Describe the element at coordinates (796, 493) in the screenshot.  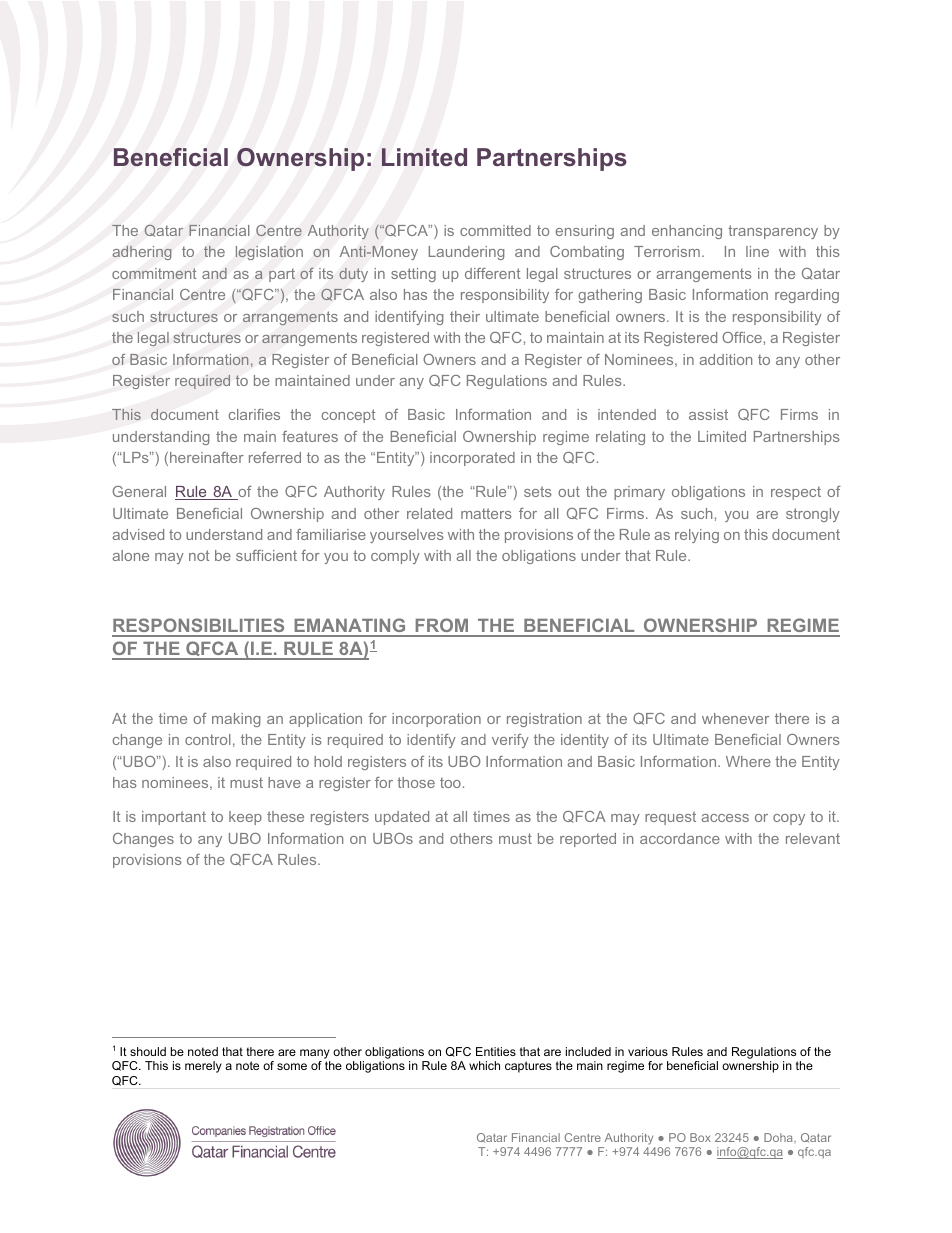
I see `respect` at that location.
